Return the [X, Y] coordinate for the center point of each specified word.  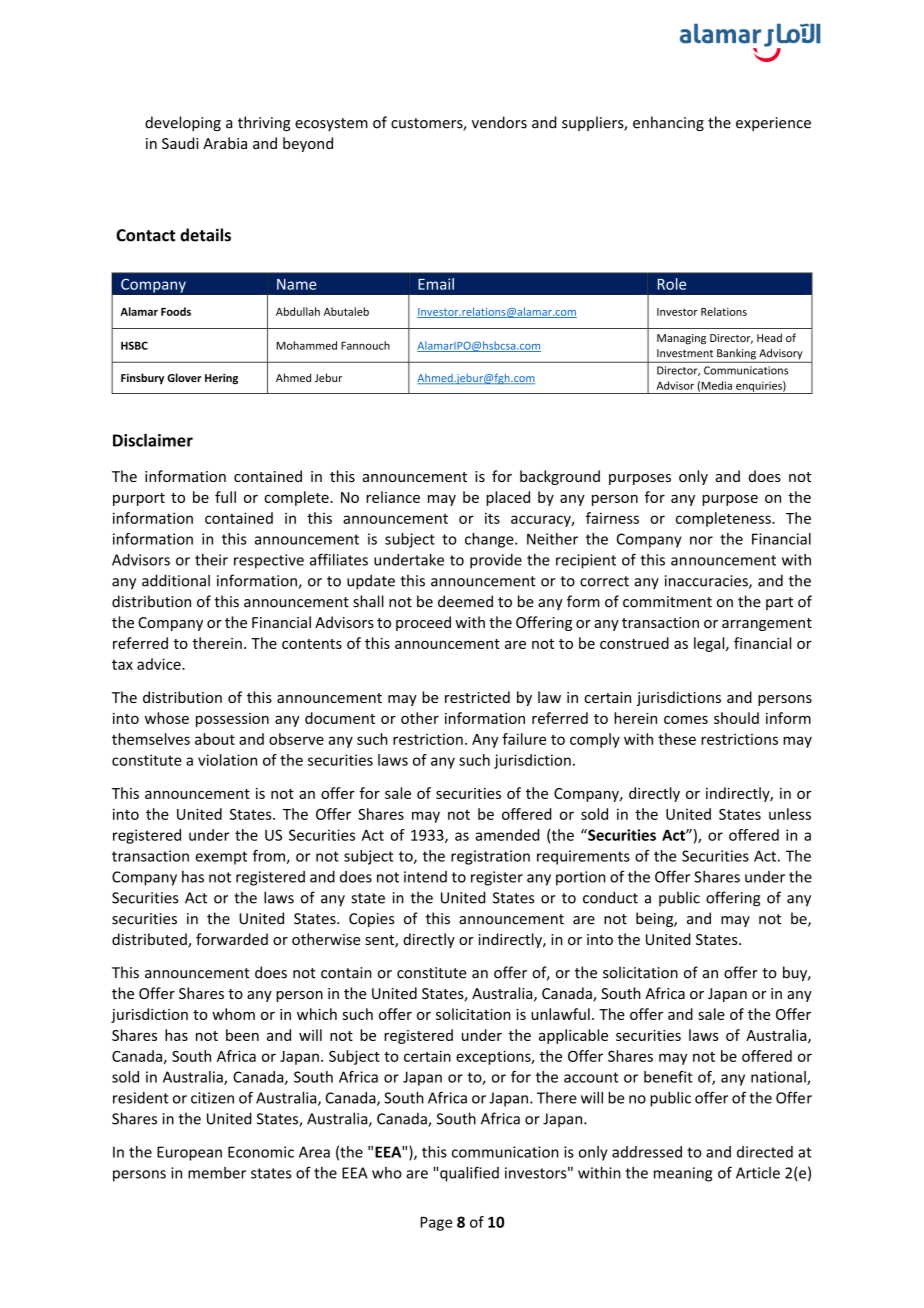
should [736, 718]
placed [508, 498]
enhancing [668, 123]
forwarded [232, 939]
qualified [469, 1174]
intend [425, 877]
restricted [477, 697]
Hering [221, 379]
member [217, 1173]
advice [160, 664]
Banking [736, 355]
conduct [610, 897]
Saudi [180, 143]
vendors [499, 122]
